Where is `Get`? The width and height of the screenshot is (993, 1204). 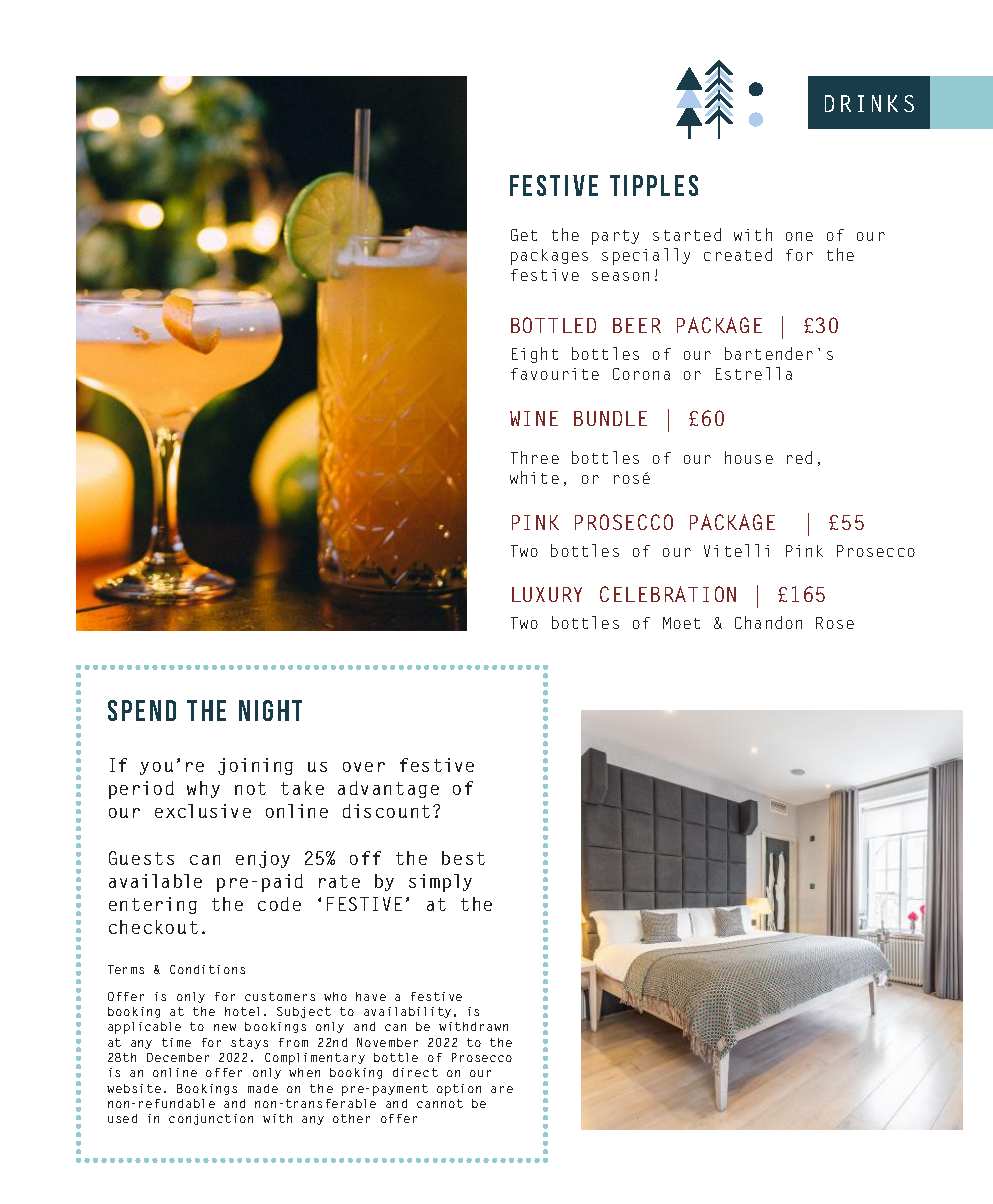
Get is located at coordinates (524, 235).
